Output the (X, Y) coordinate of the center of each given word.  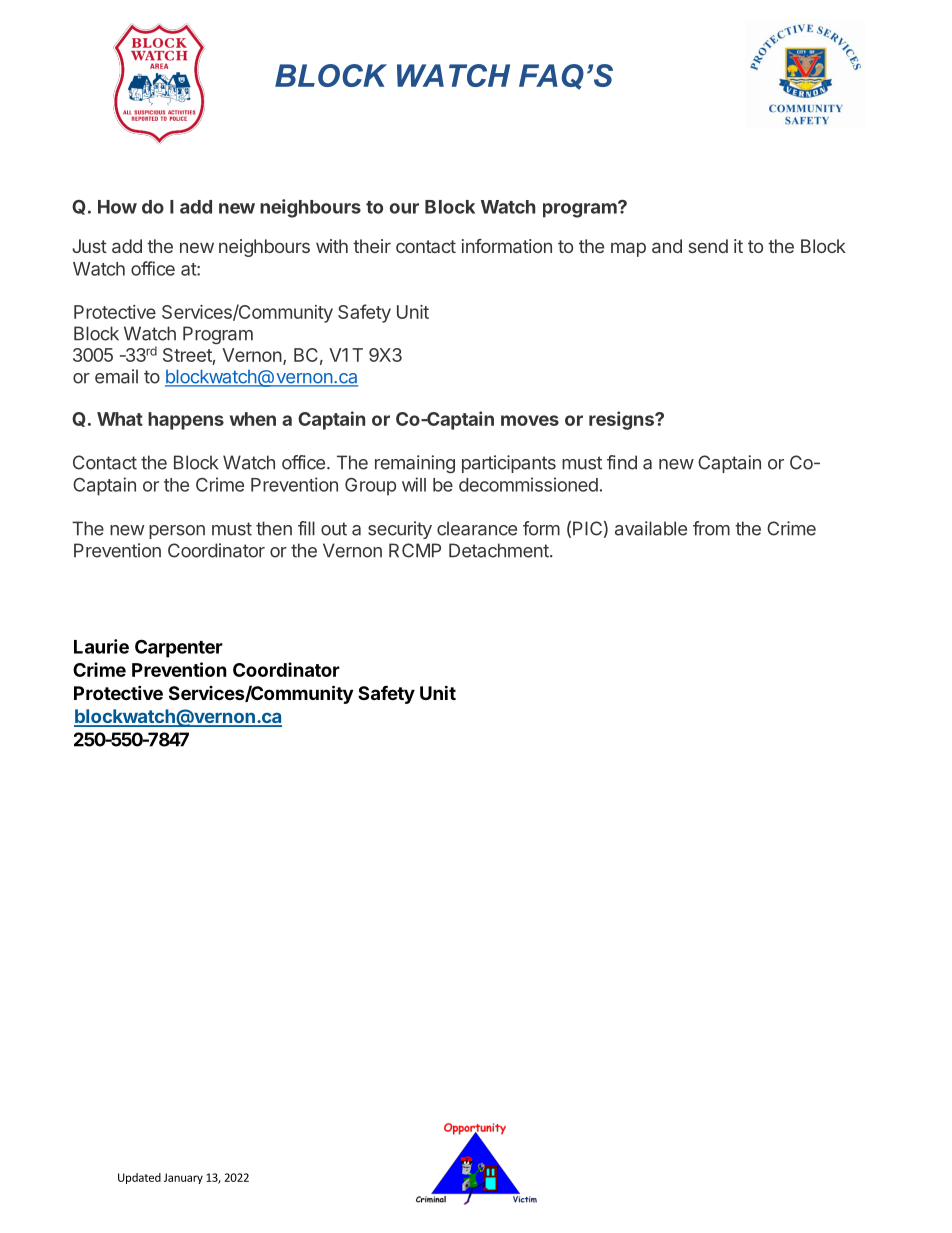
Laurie (101, 646)
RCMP (415, 550)
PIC (587, 528)
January (183, 1178)
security (400, 530)
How (117, 207)
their (372, 246)
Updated (139, 1178)
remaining (415, 464)
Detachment (499, 550)
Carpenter (179, 648)
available (651, 528)
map (628, 249)
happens (186, 421)
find (622, 462)
